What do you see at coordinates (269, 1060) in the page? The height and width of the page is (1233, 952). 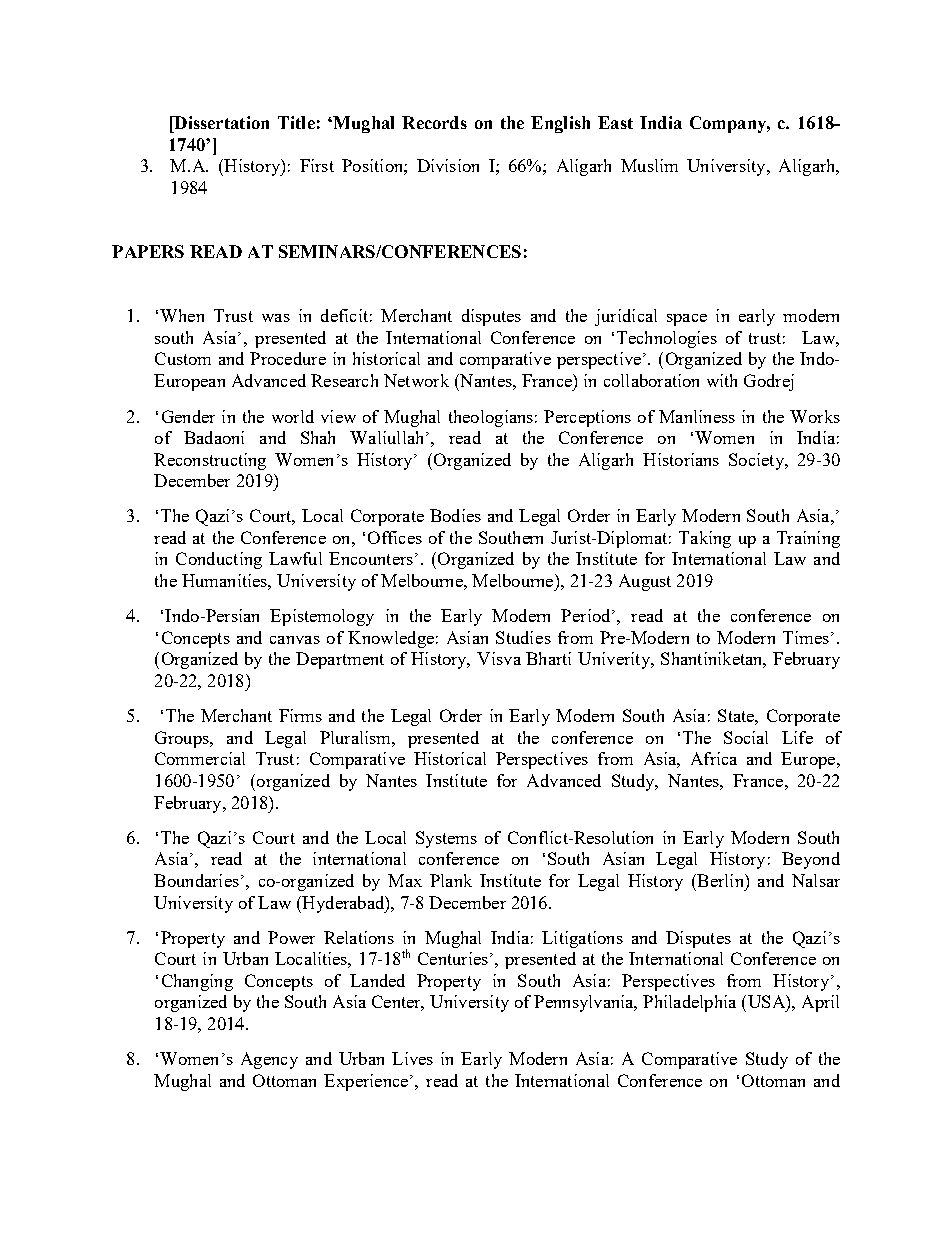 I see `Agency` at bounding box center [269, 1060].
